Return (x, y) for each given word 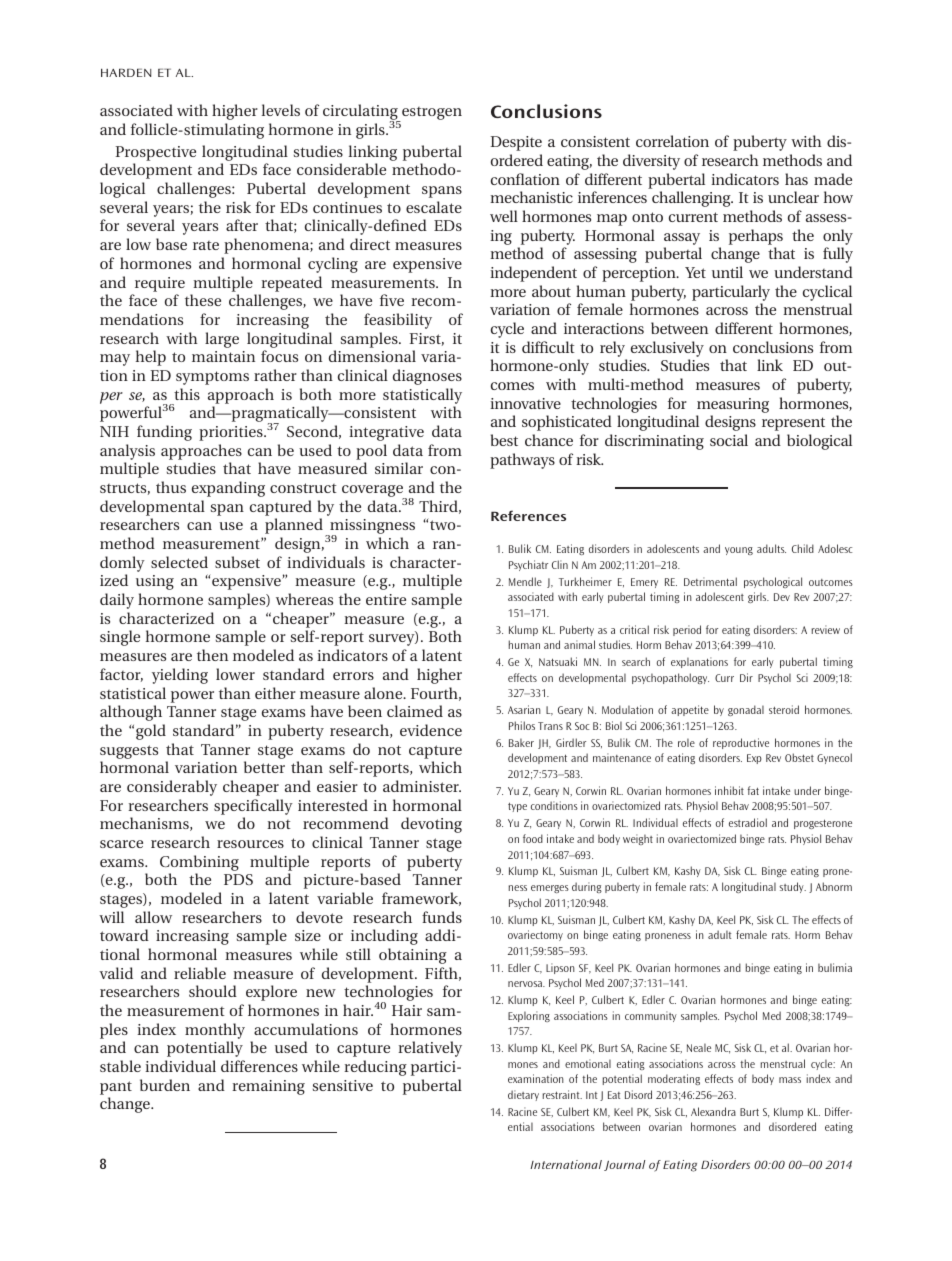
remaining (268, 1087)
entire (386, 599)
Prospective (156, 153)
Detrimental (710, 581)
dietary (523, 1095)
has (796, 179)
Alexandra (713, 1111)
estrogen (431, 114)
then (212, 655)
